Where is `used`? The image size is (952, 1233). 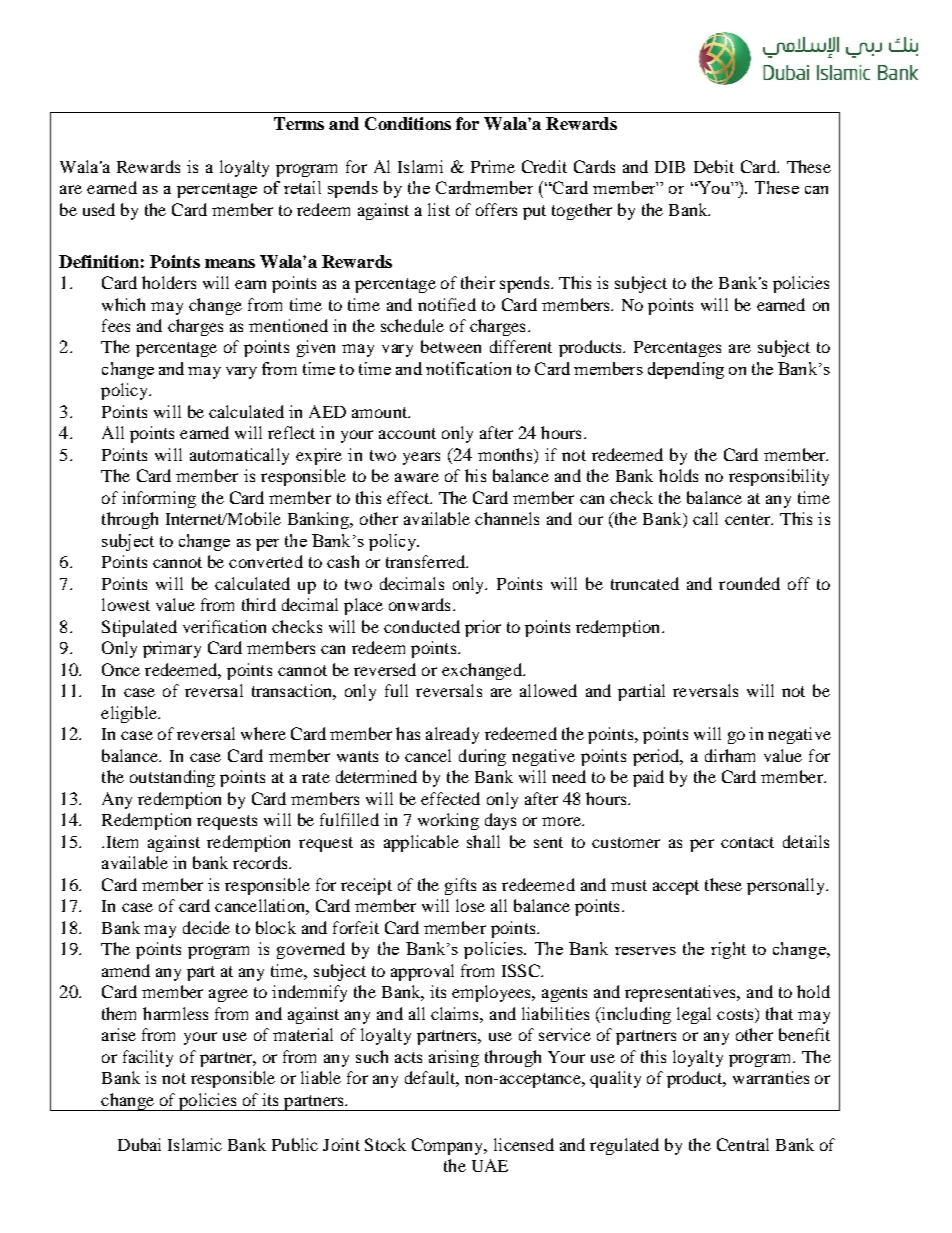 used is located at coordinates (99, 209).
